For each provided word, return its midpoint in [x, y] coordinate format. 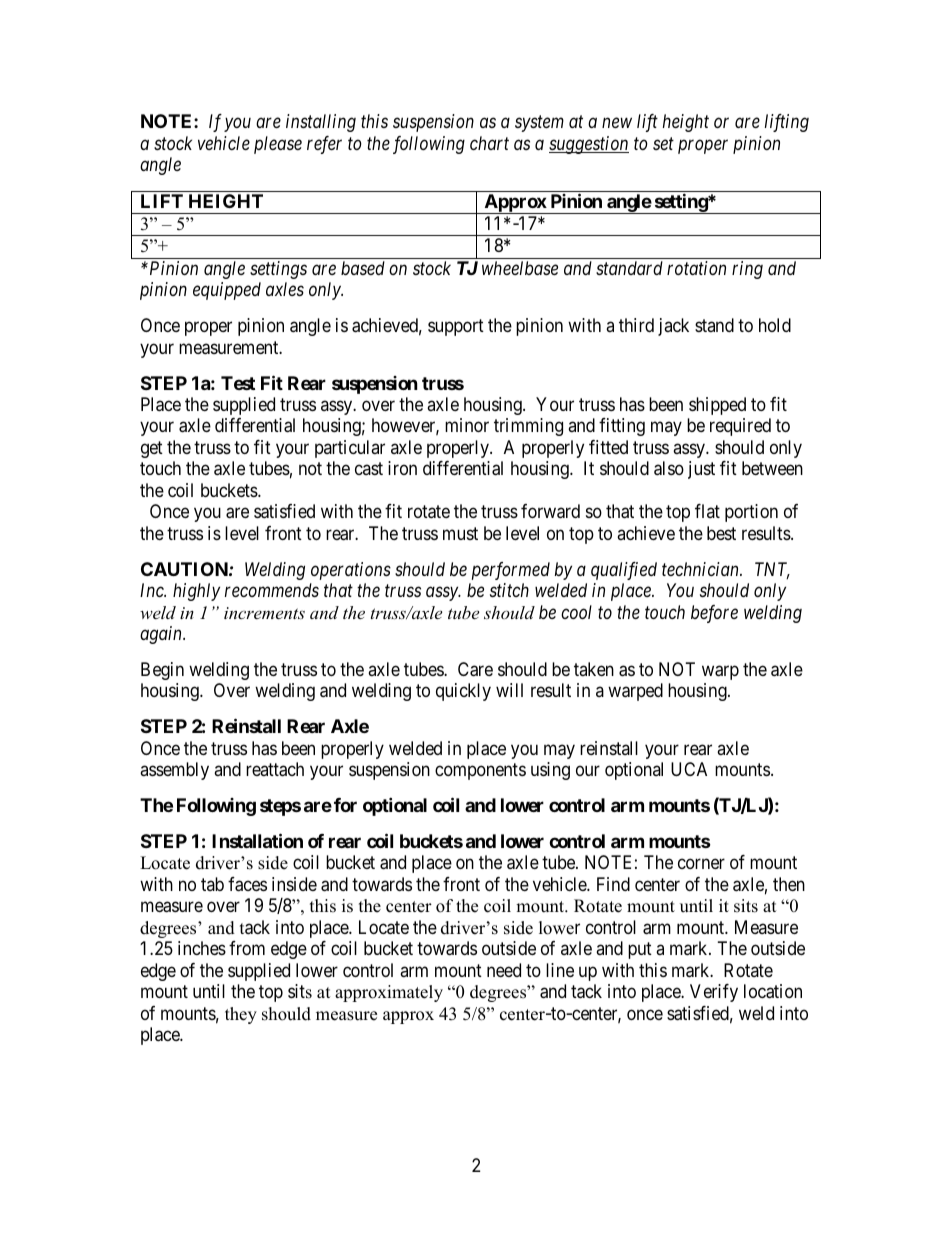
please [278, 145]
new [617, 123]
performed [511, 571]
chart [489, 143]
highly [196, 592]
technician [701, 569]
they [241, 1015]
